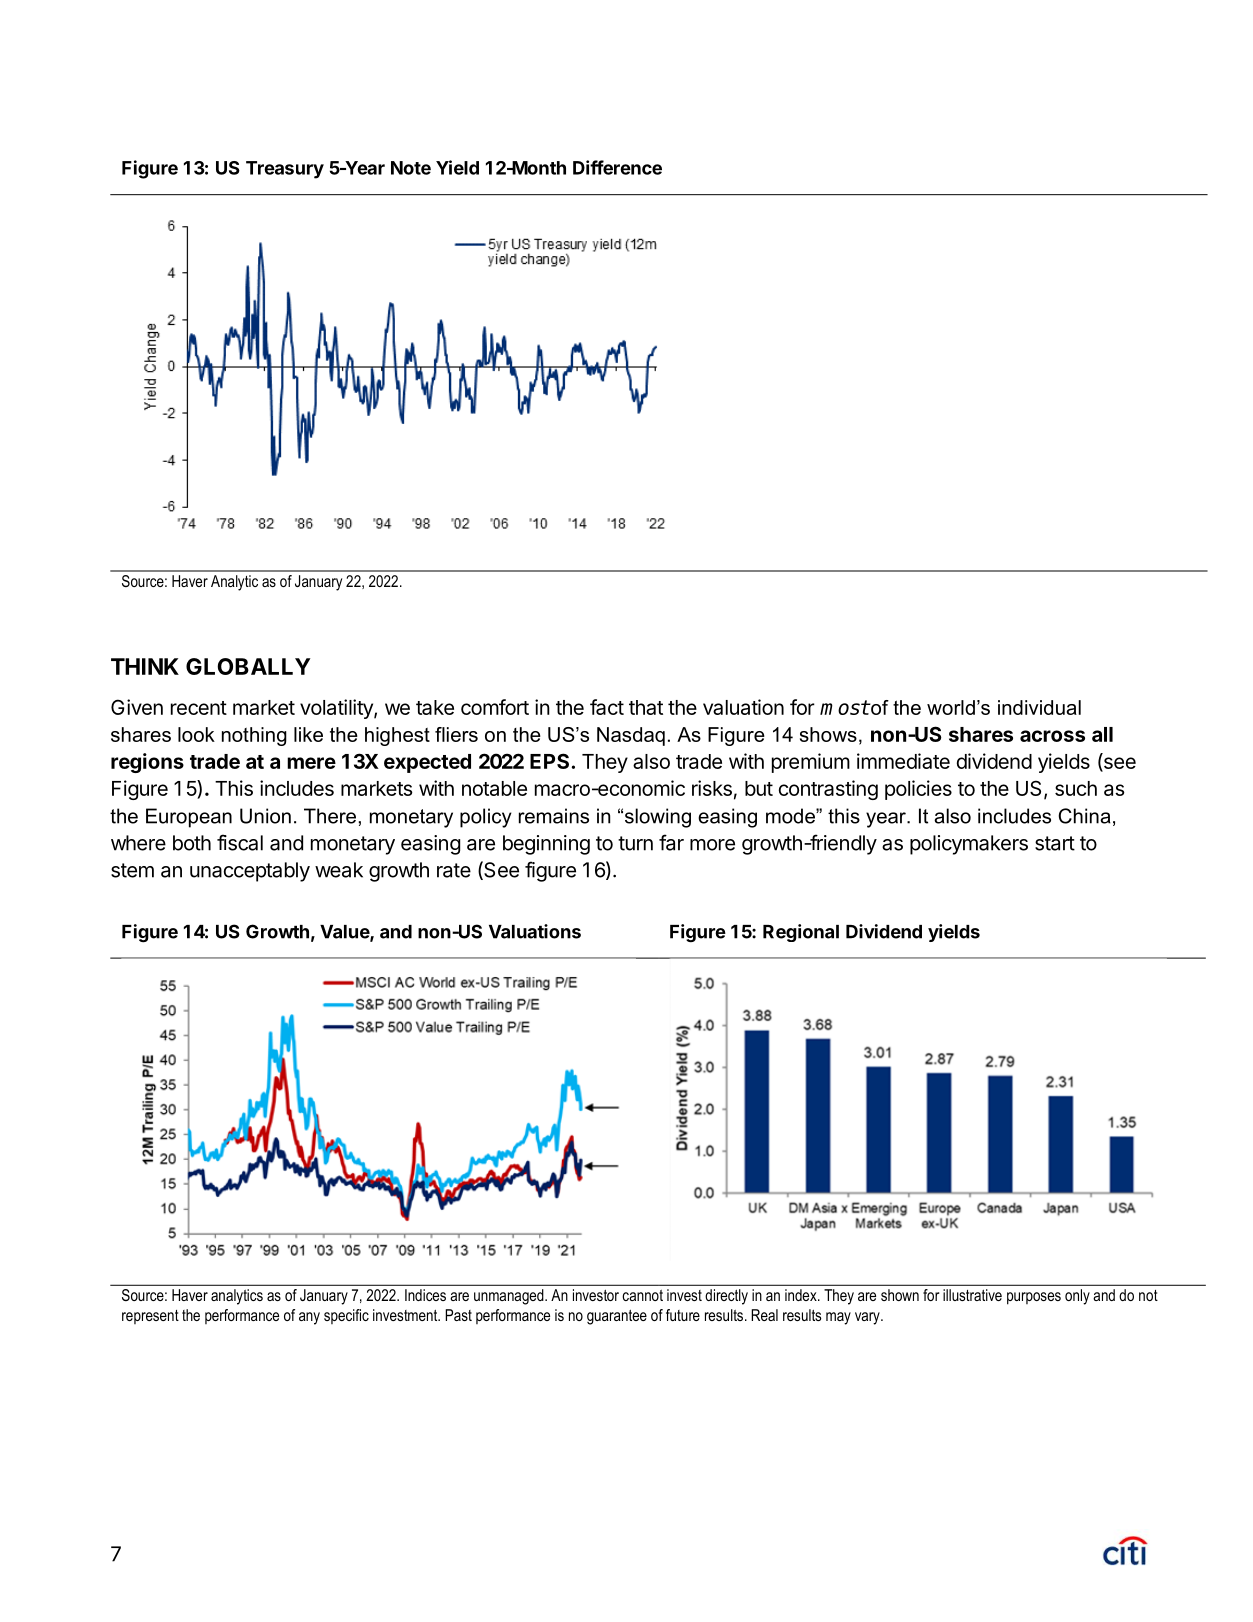  Describe the element at coordinates (254, 736) in the image. I see `nothing` at that location.
